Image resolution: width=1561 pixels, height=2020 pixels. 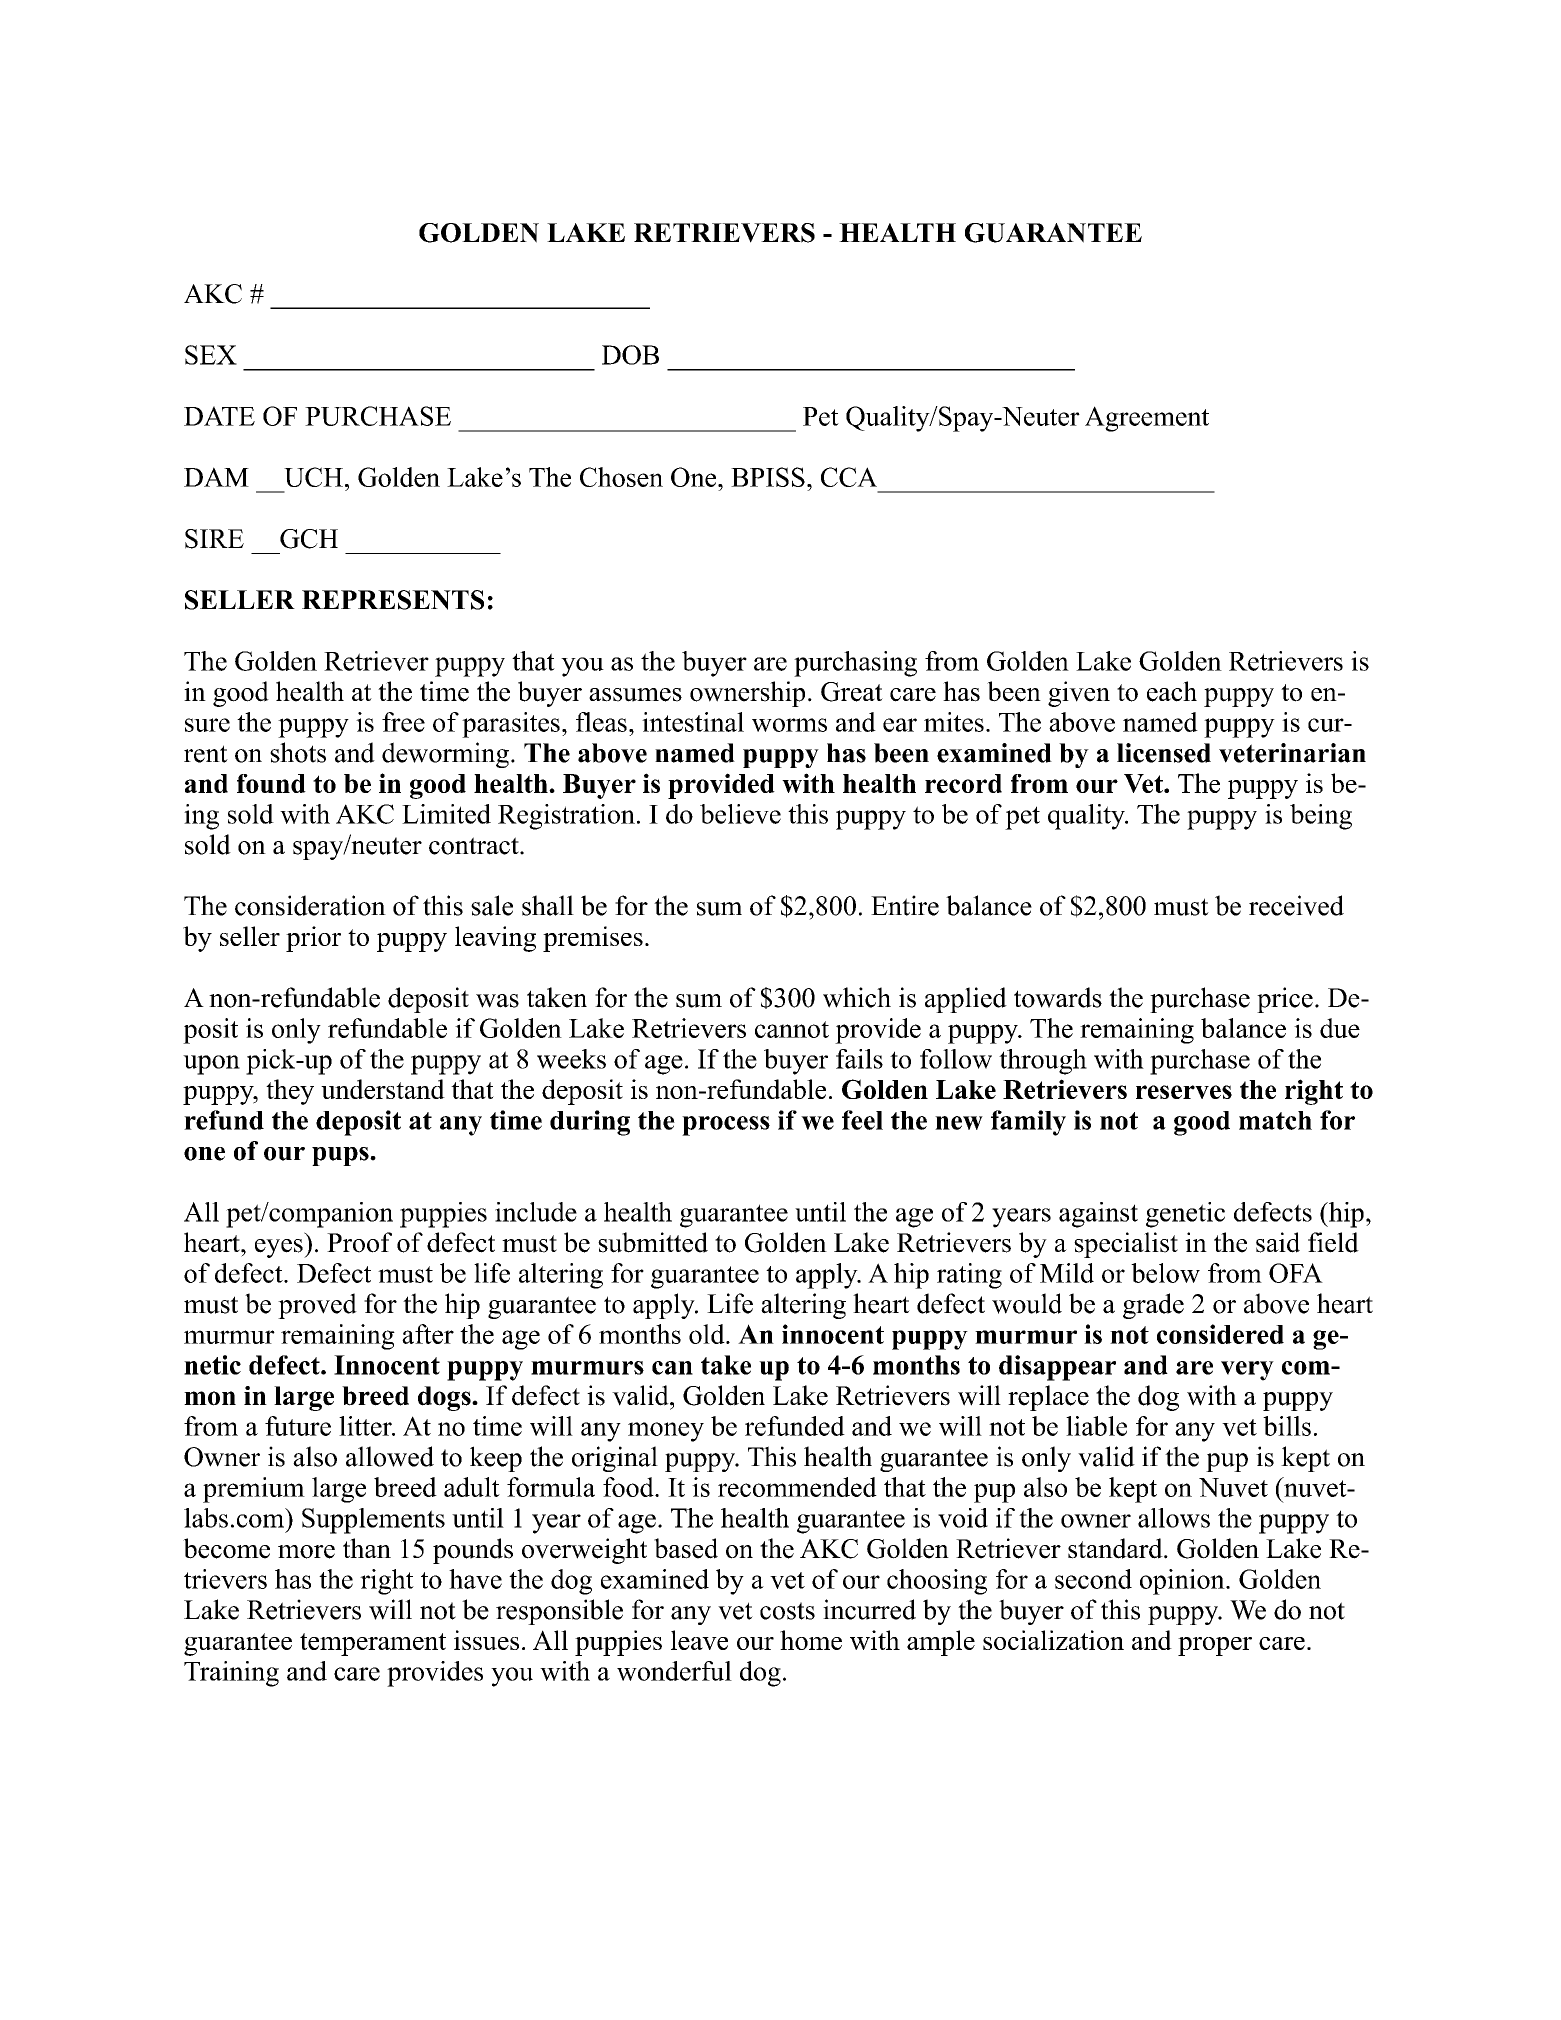 I want to click on believe, so click(x=740, y=814).
